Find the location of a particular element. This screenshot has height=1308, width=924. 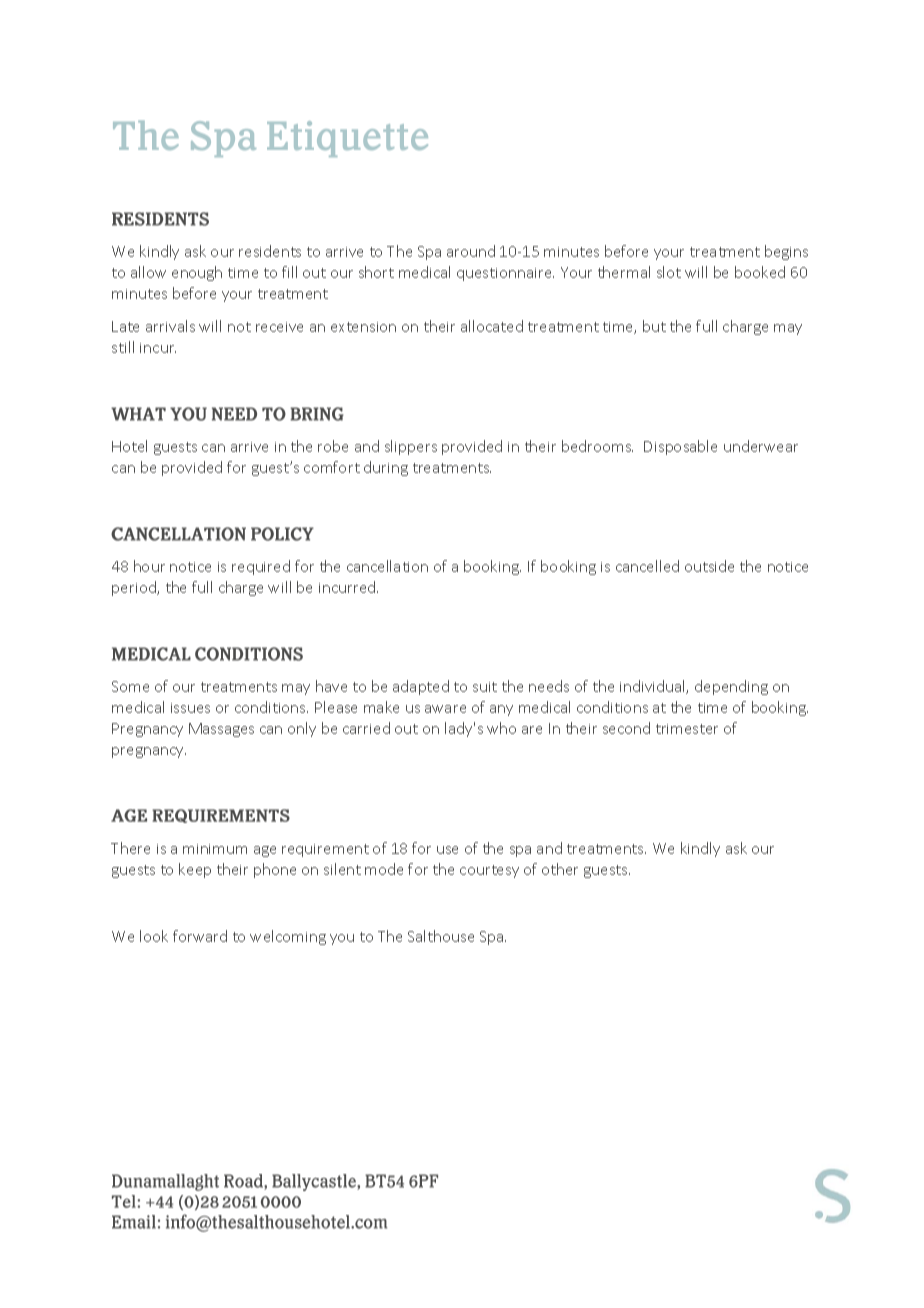

slot is located at coordinates (669, 272).
